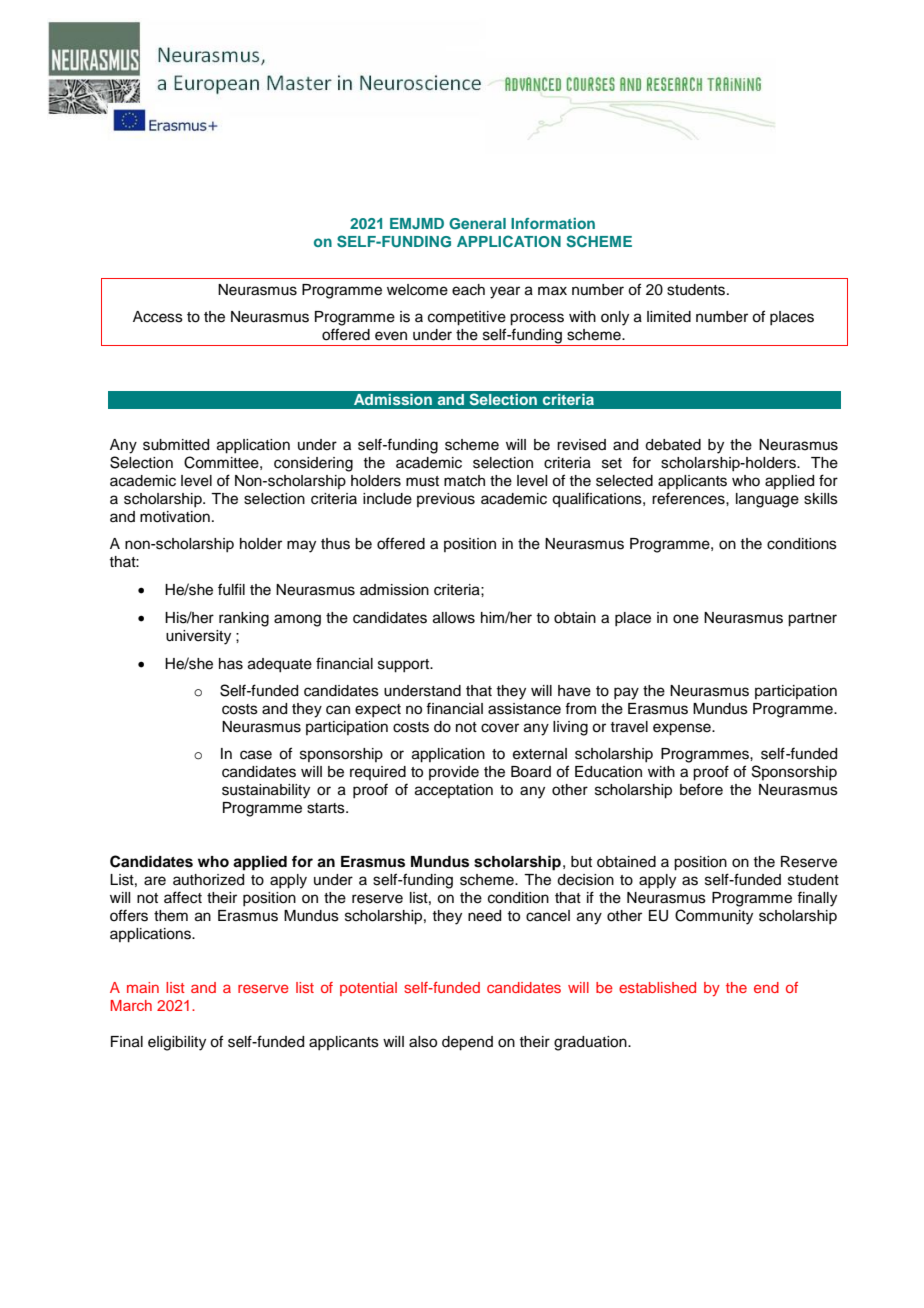  What do you see at coordinates (657, 987) in the screenshot?
I see `established` at bounding box center [657, 987].
